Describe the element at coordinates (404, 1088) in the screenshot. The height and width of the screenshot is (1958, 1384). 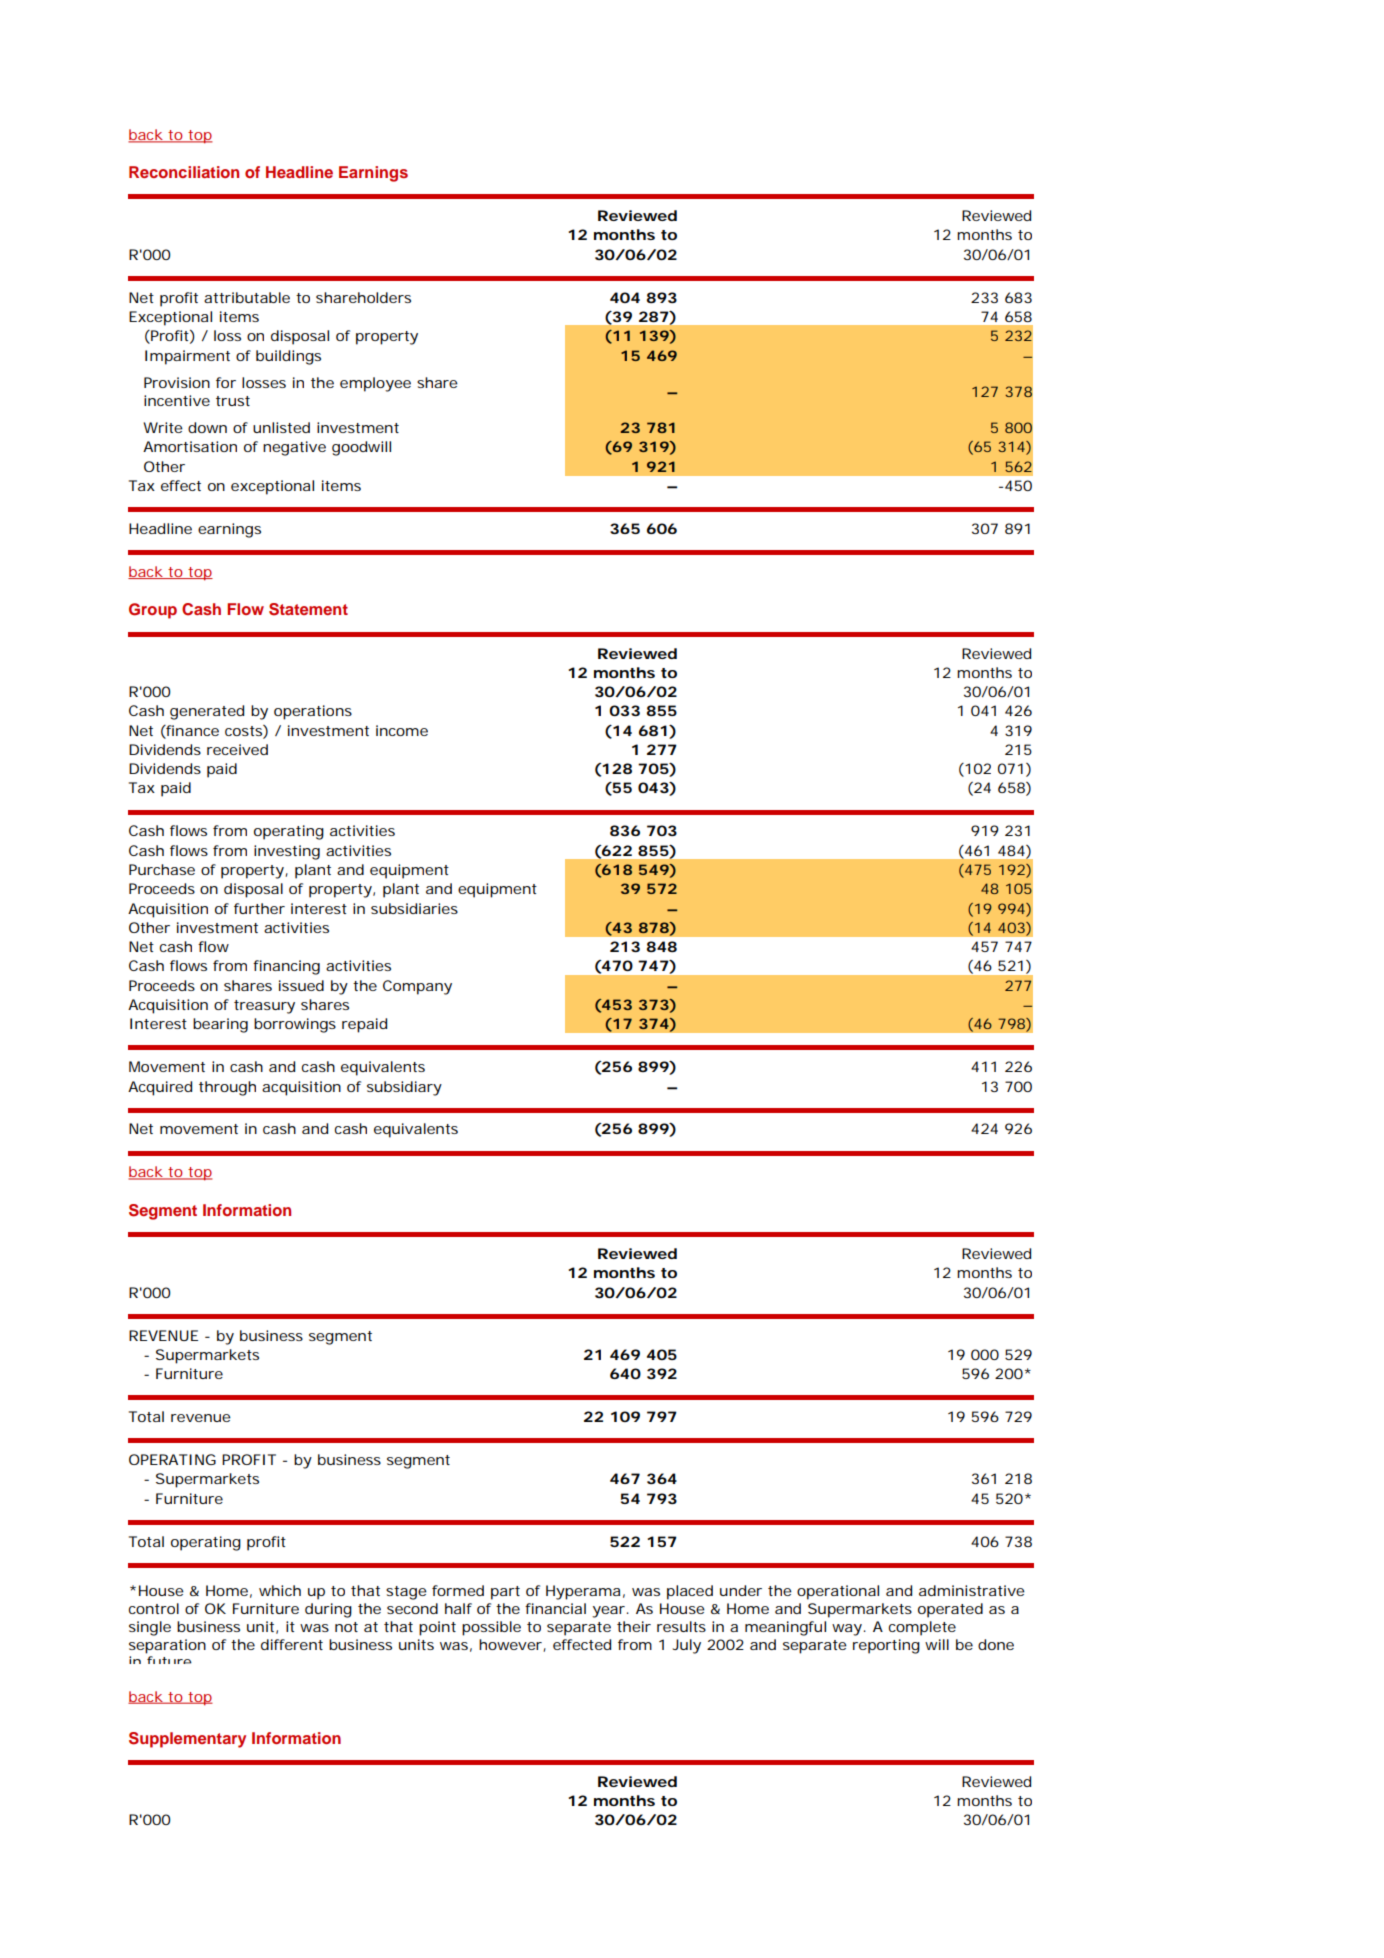
I see `subsidiary` at that location.
